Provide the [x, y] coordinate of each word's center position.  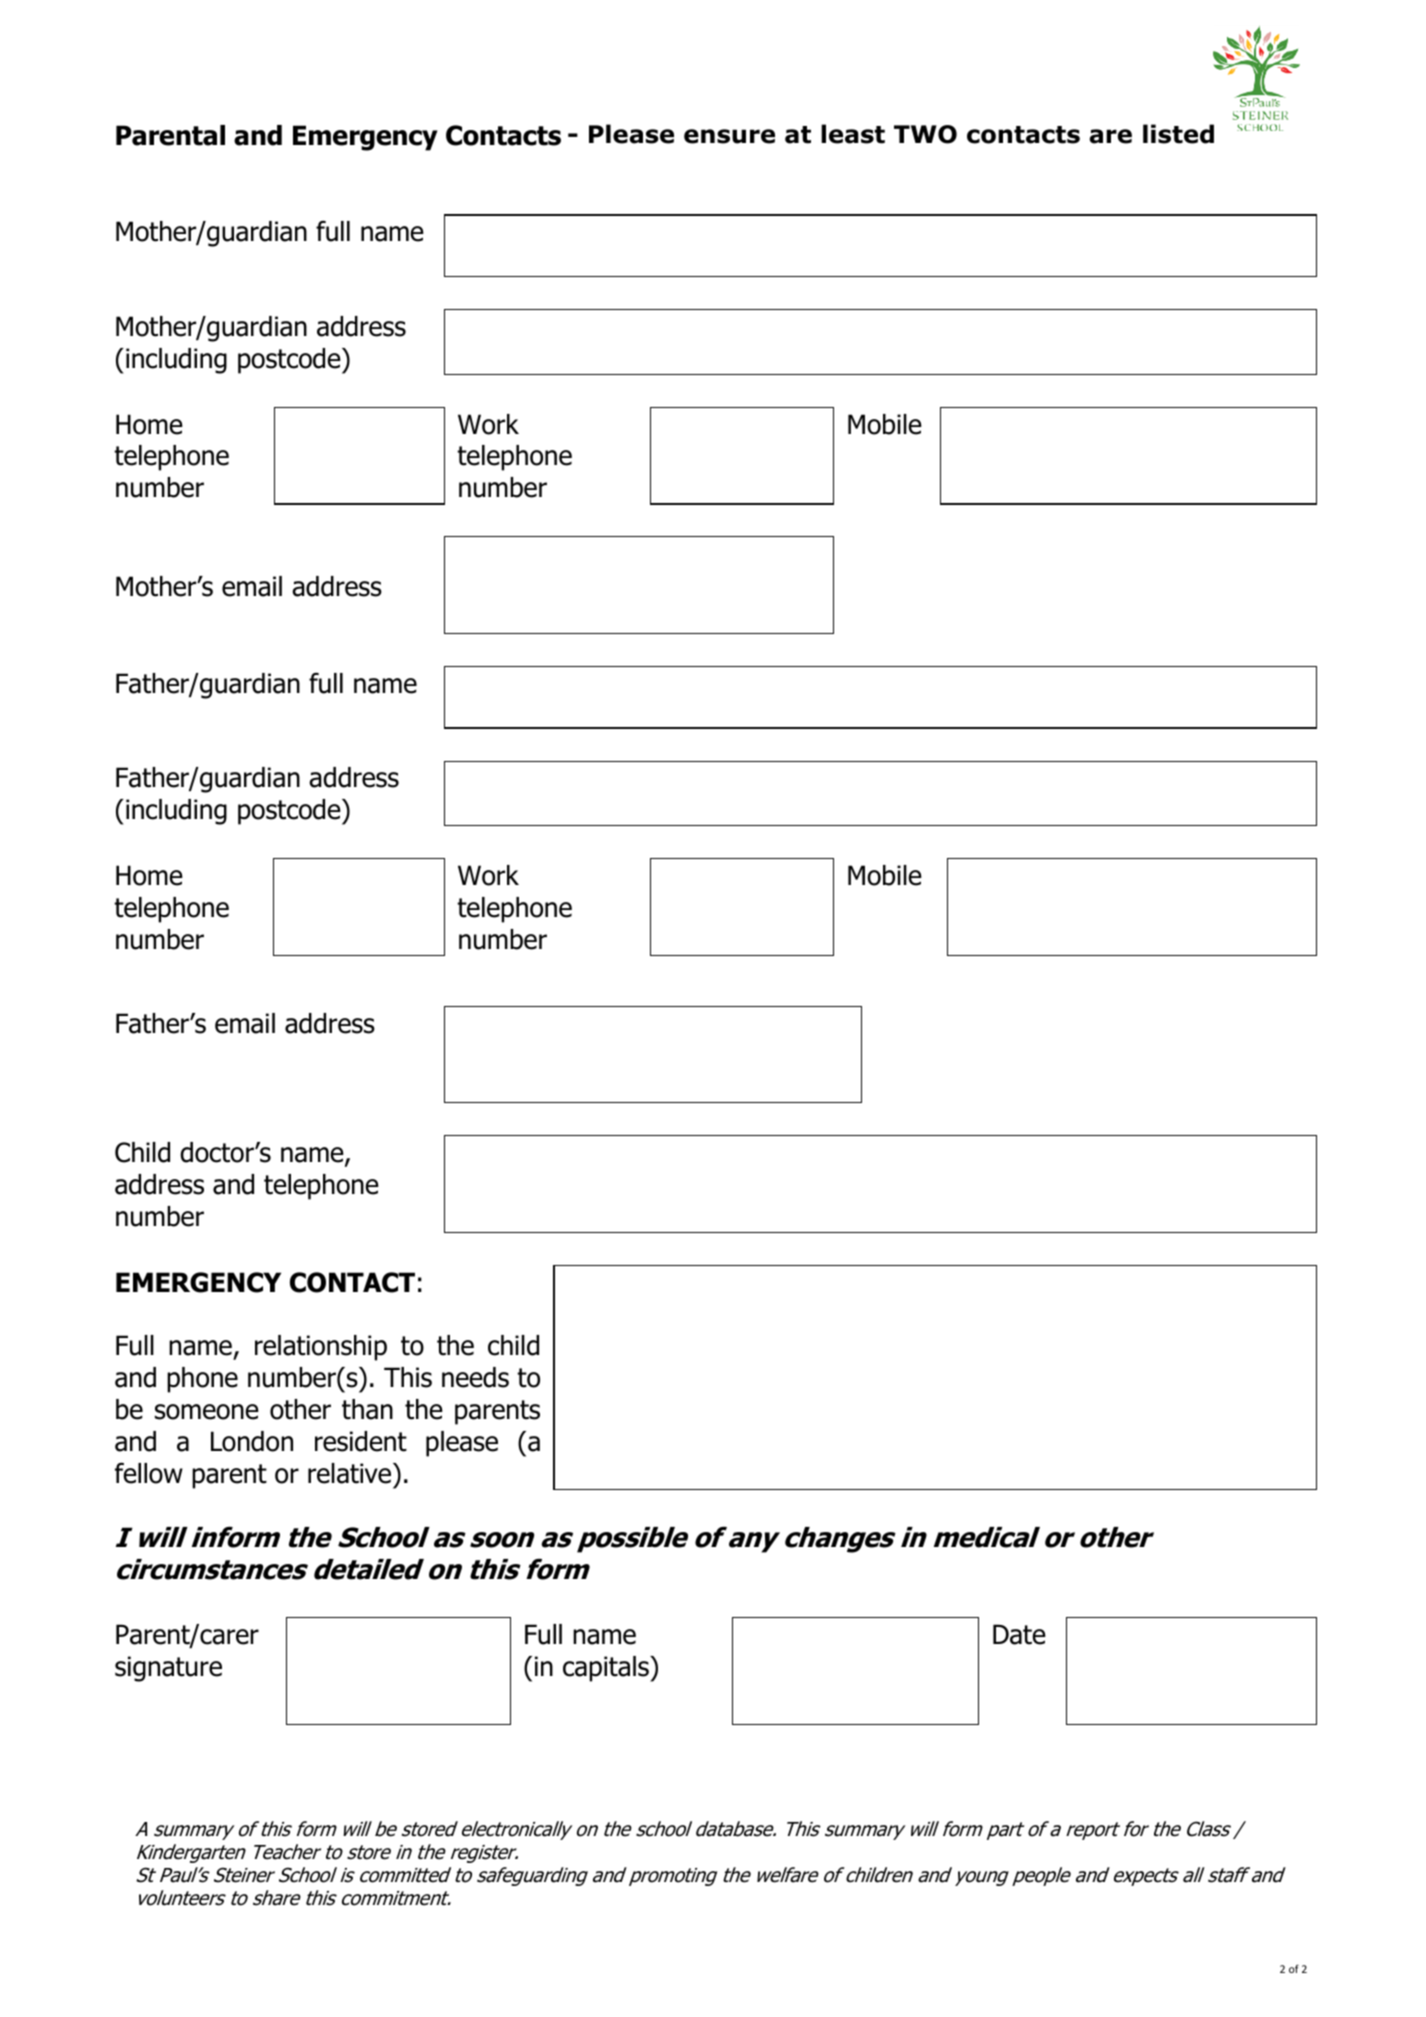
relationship [321, 1348]
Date [1019, 1634]
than [367, 1409]
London [252, 1441]
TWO [925, 134]
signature [168, 1669]
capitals [607, 1669]
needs [475, 1377]
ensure [729, 136]
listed [1178, 134]
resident [361, 1441]
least [853, 134]
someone [207, 1412]
